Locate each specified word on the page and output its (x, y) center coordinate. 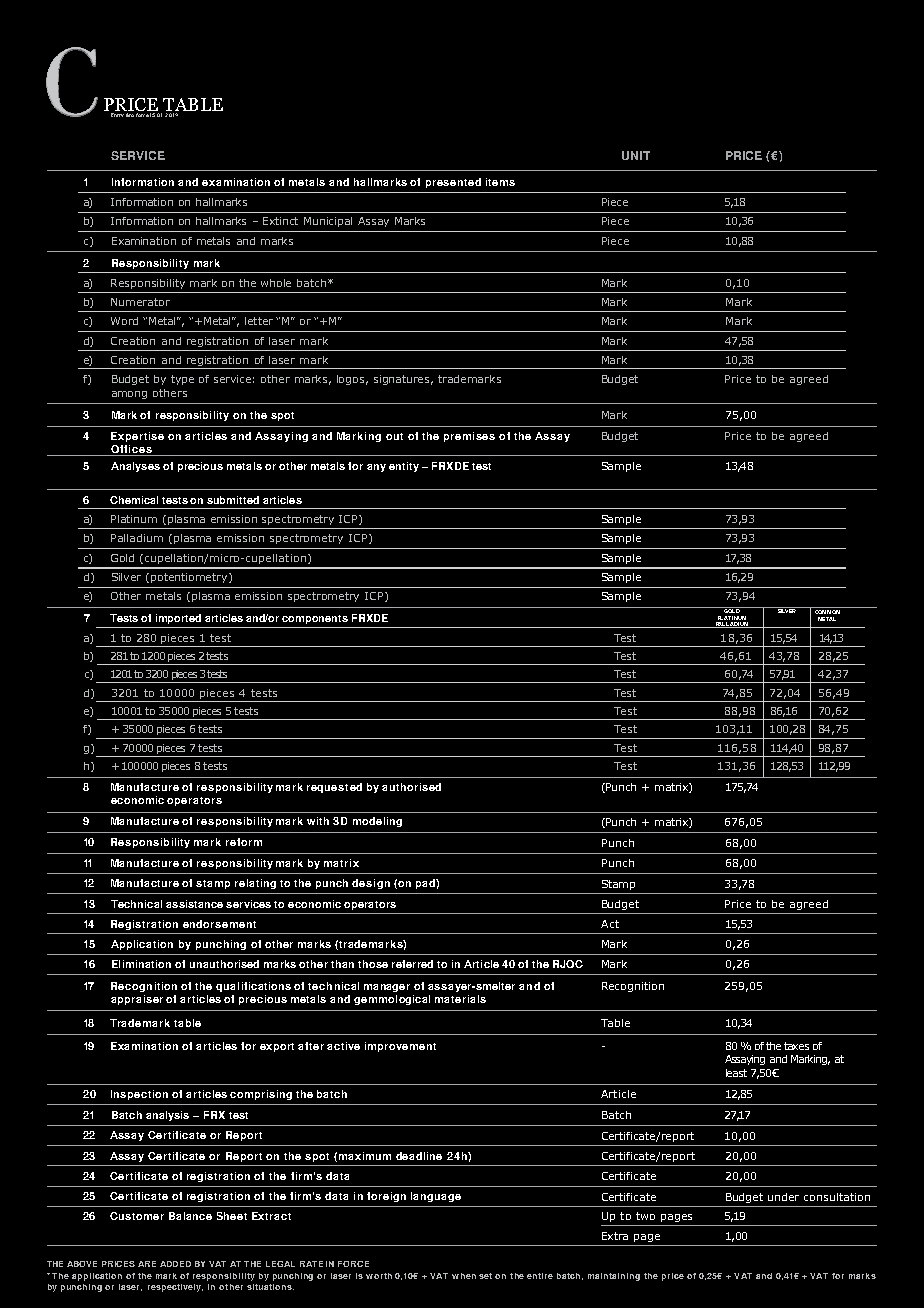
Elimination (141, 964)
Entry (117, 115)
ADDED (175, 1264)
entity (404, 467)
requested (334, 788)
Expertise (137, 437)
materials (460, 999)
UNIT (636, 155)
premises (469, 437)
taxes (796, 1046)
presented (453, 183)
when (464, 1276)
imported (178, 619)
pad (426, 884)
